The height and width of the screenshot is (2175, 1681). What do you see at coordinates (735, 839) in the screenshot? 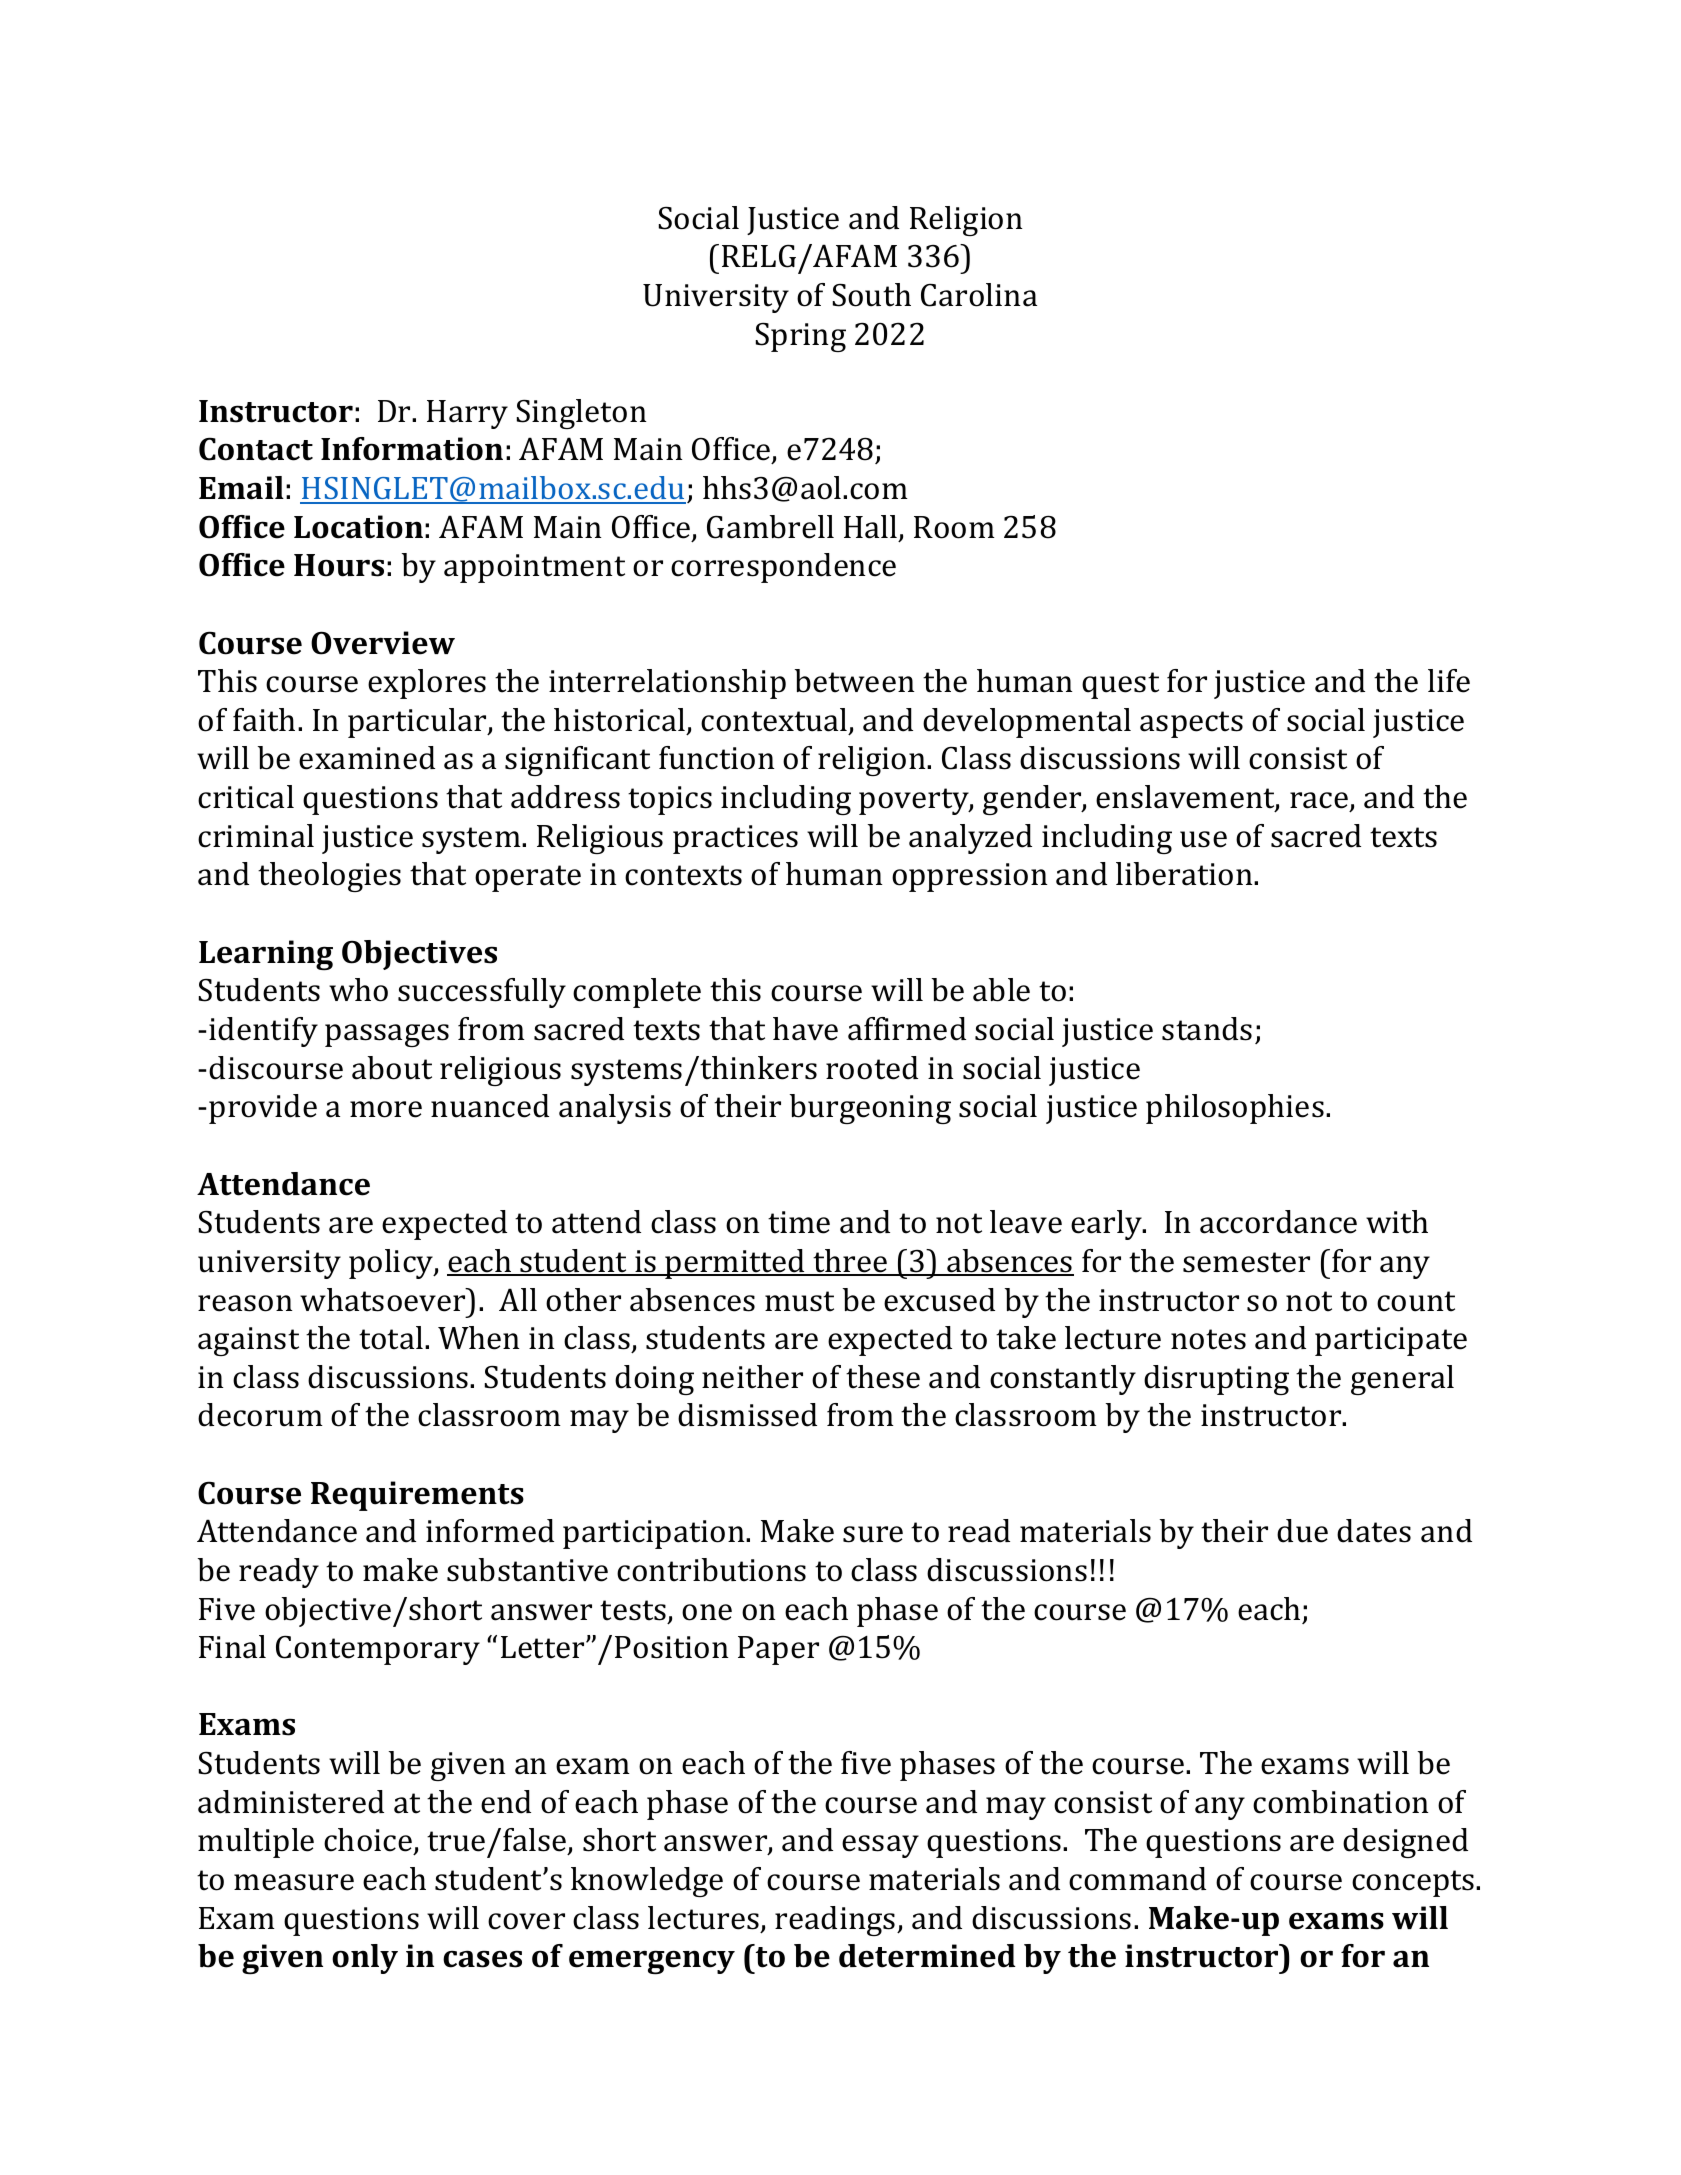
I see `practices` at bounding box center [735, 839].
